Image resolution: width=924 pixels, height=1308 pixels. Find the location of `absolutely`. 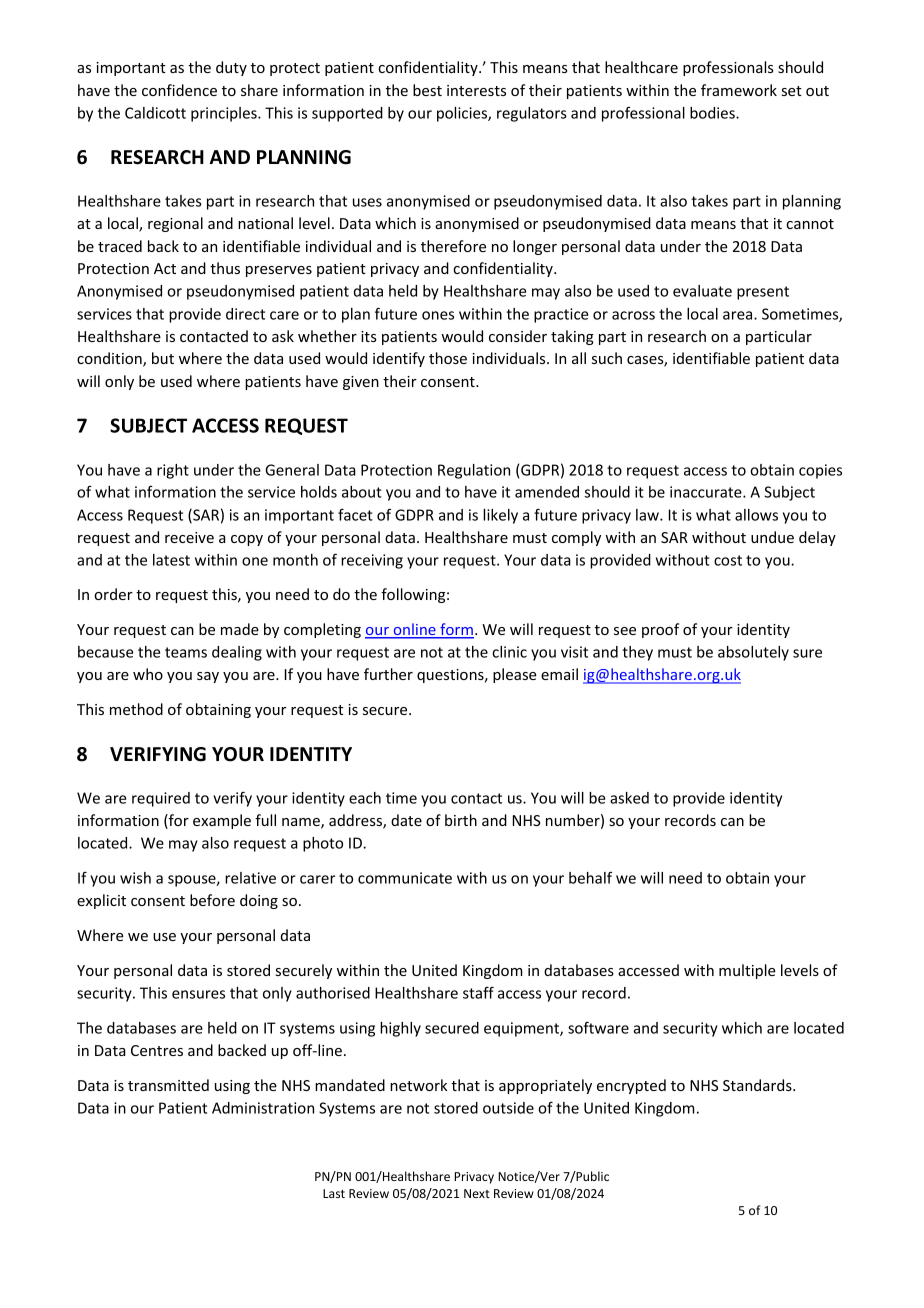

absolutely is located at coordinates (753, 653).
